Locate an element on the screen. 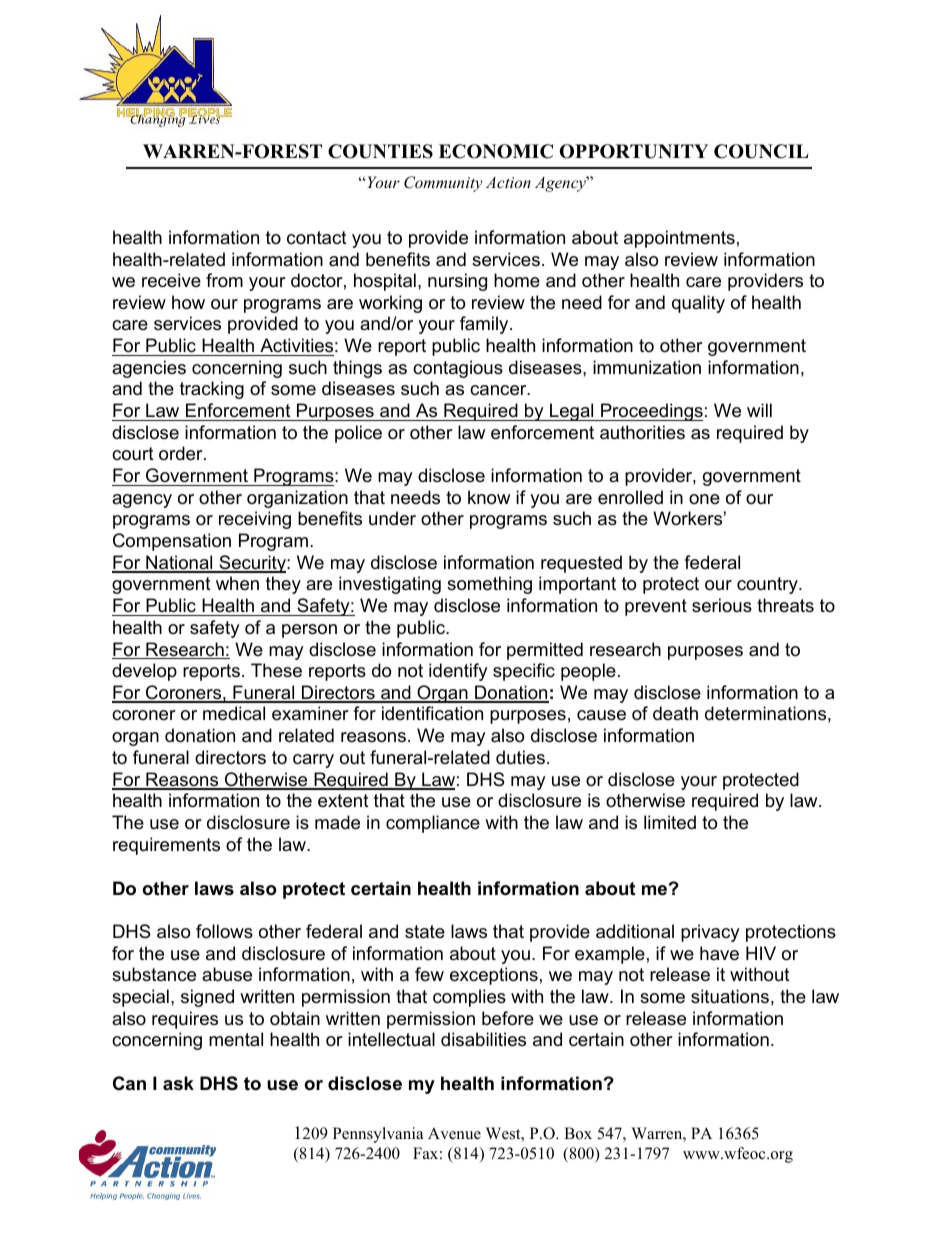 Image resolution: width=952 pixels, height=1233 pixels. will is located at coordinates (759, 410).
